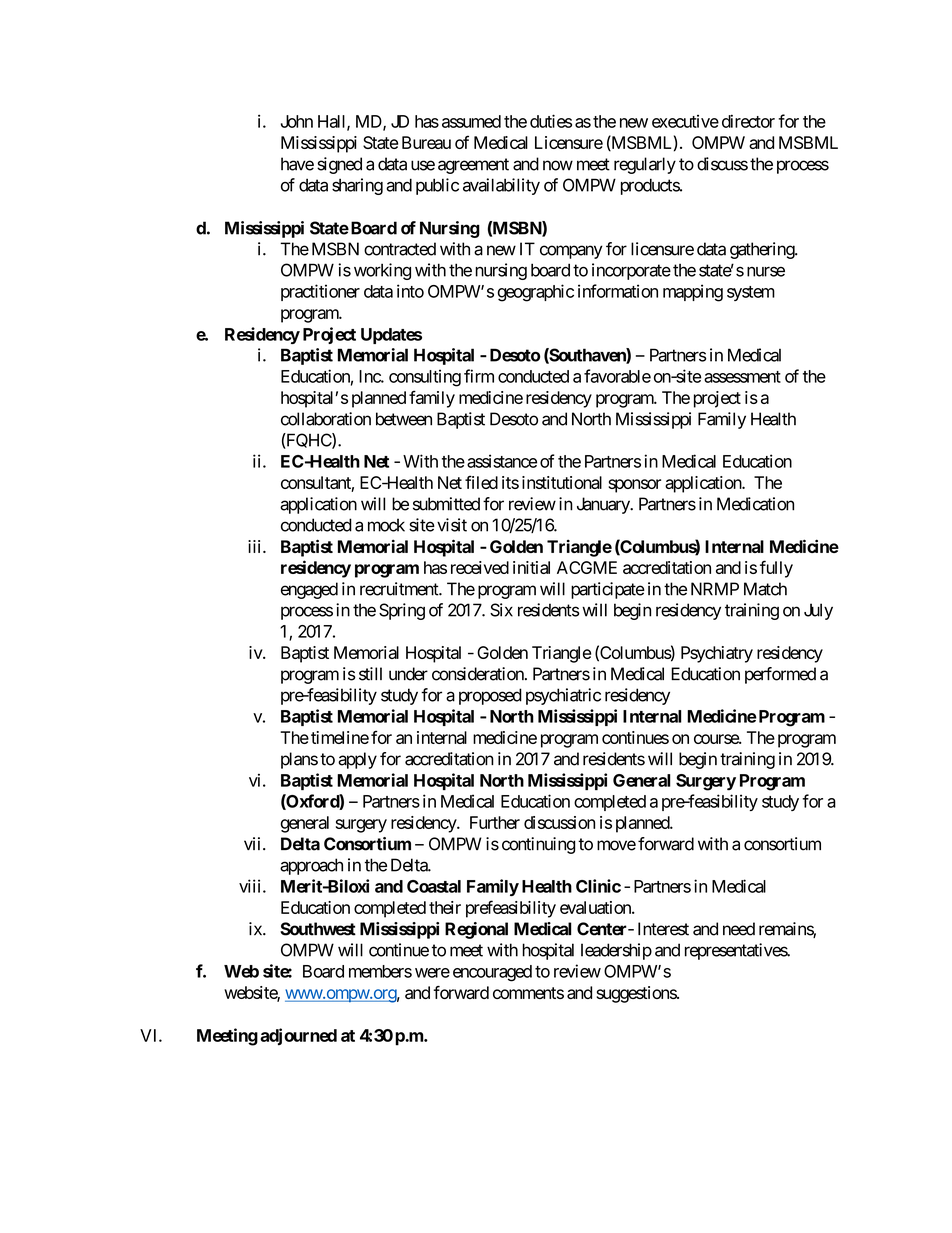  I want to click on signed, so click(339, 165).
